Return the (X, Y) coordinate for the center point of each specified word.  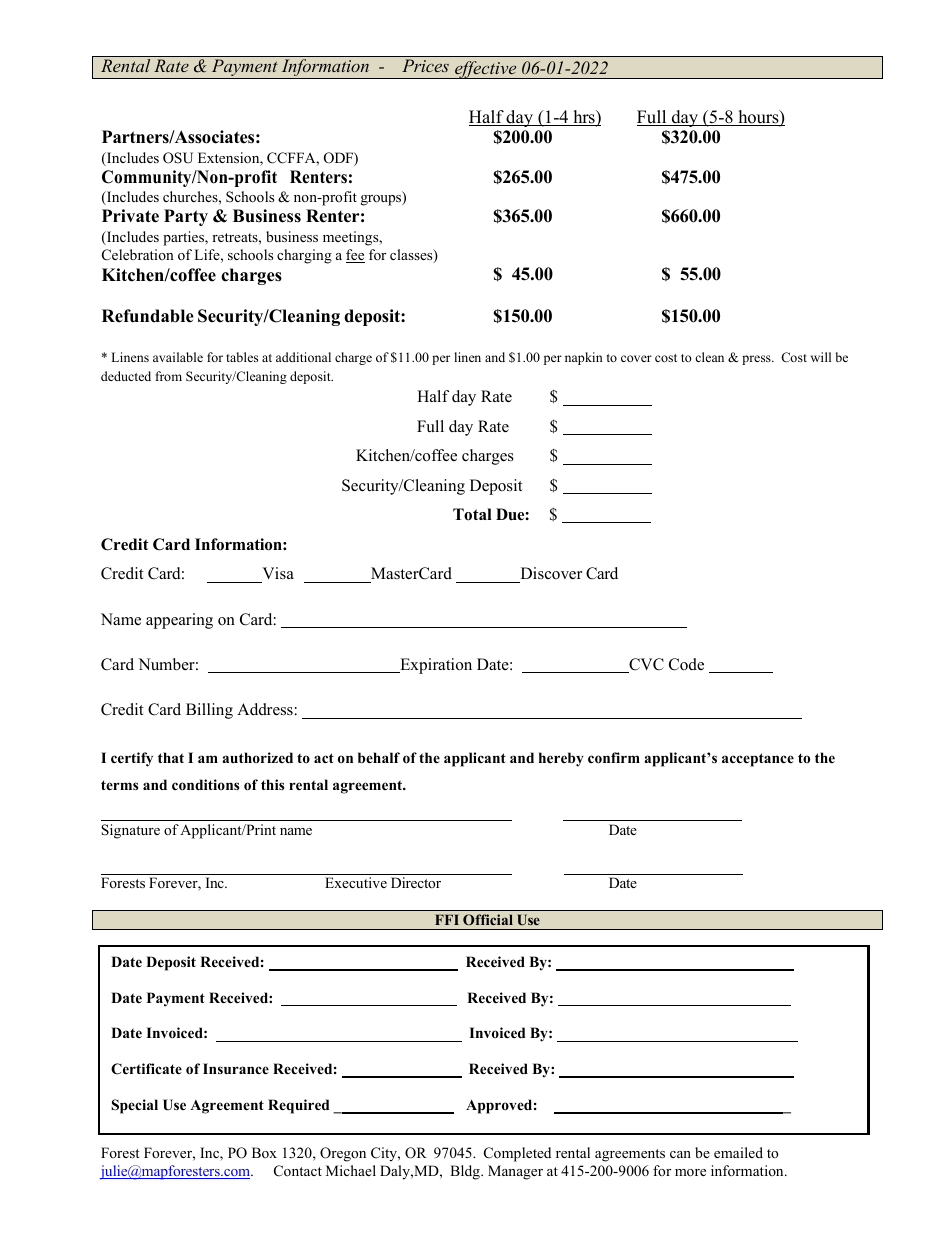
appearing (179, 621)
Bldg (466, 1172)
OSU (178, 158)
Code (686, 664)
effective (486, 70)
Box (264, 1152)
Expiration (435, 666)
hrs (584, 118)
